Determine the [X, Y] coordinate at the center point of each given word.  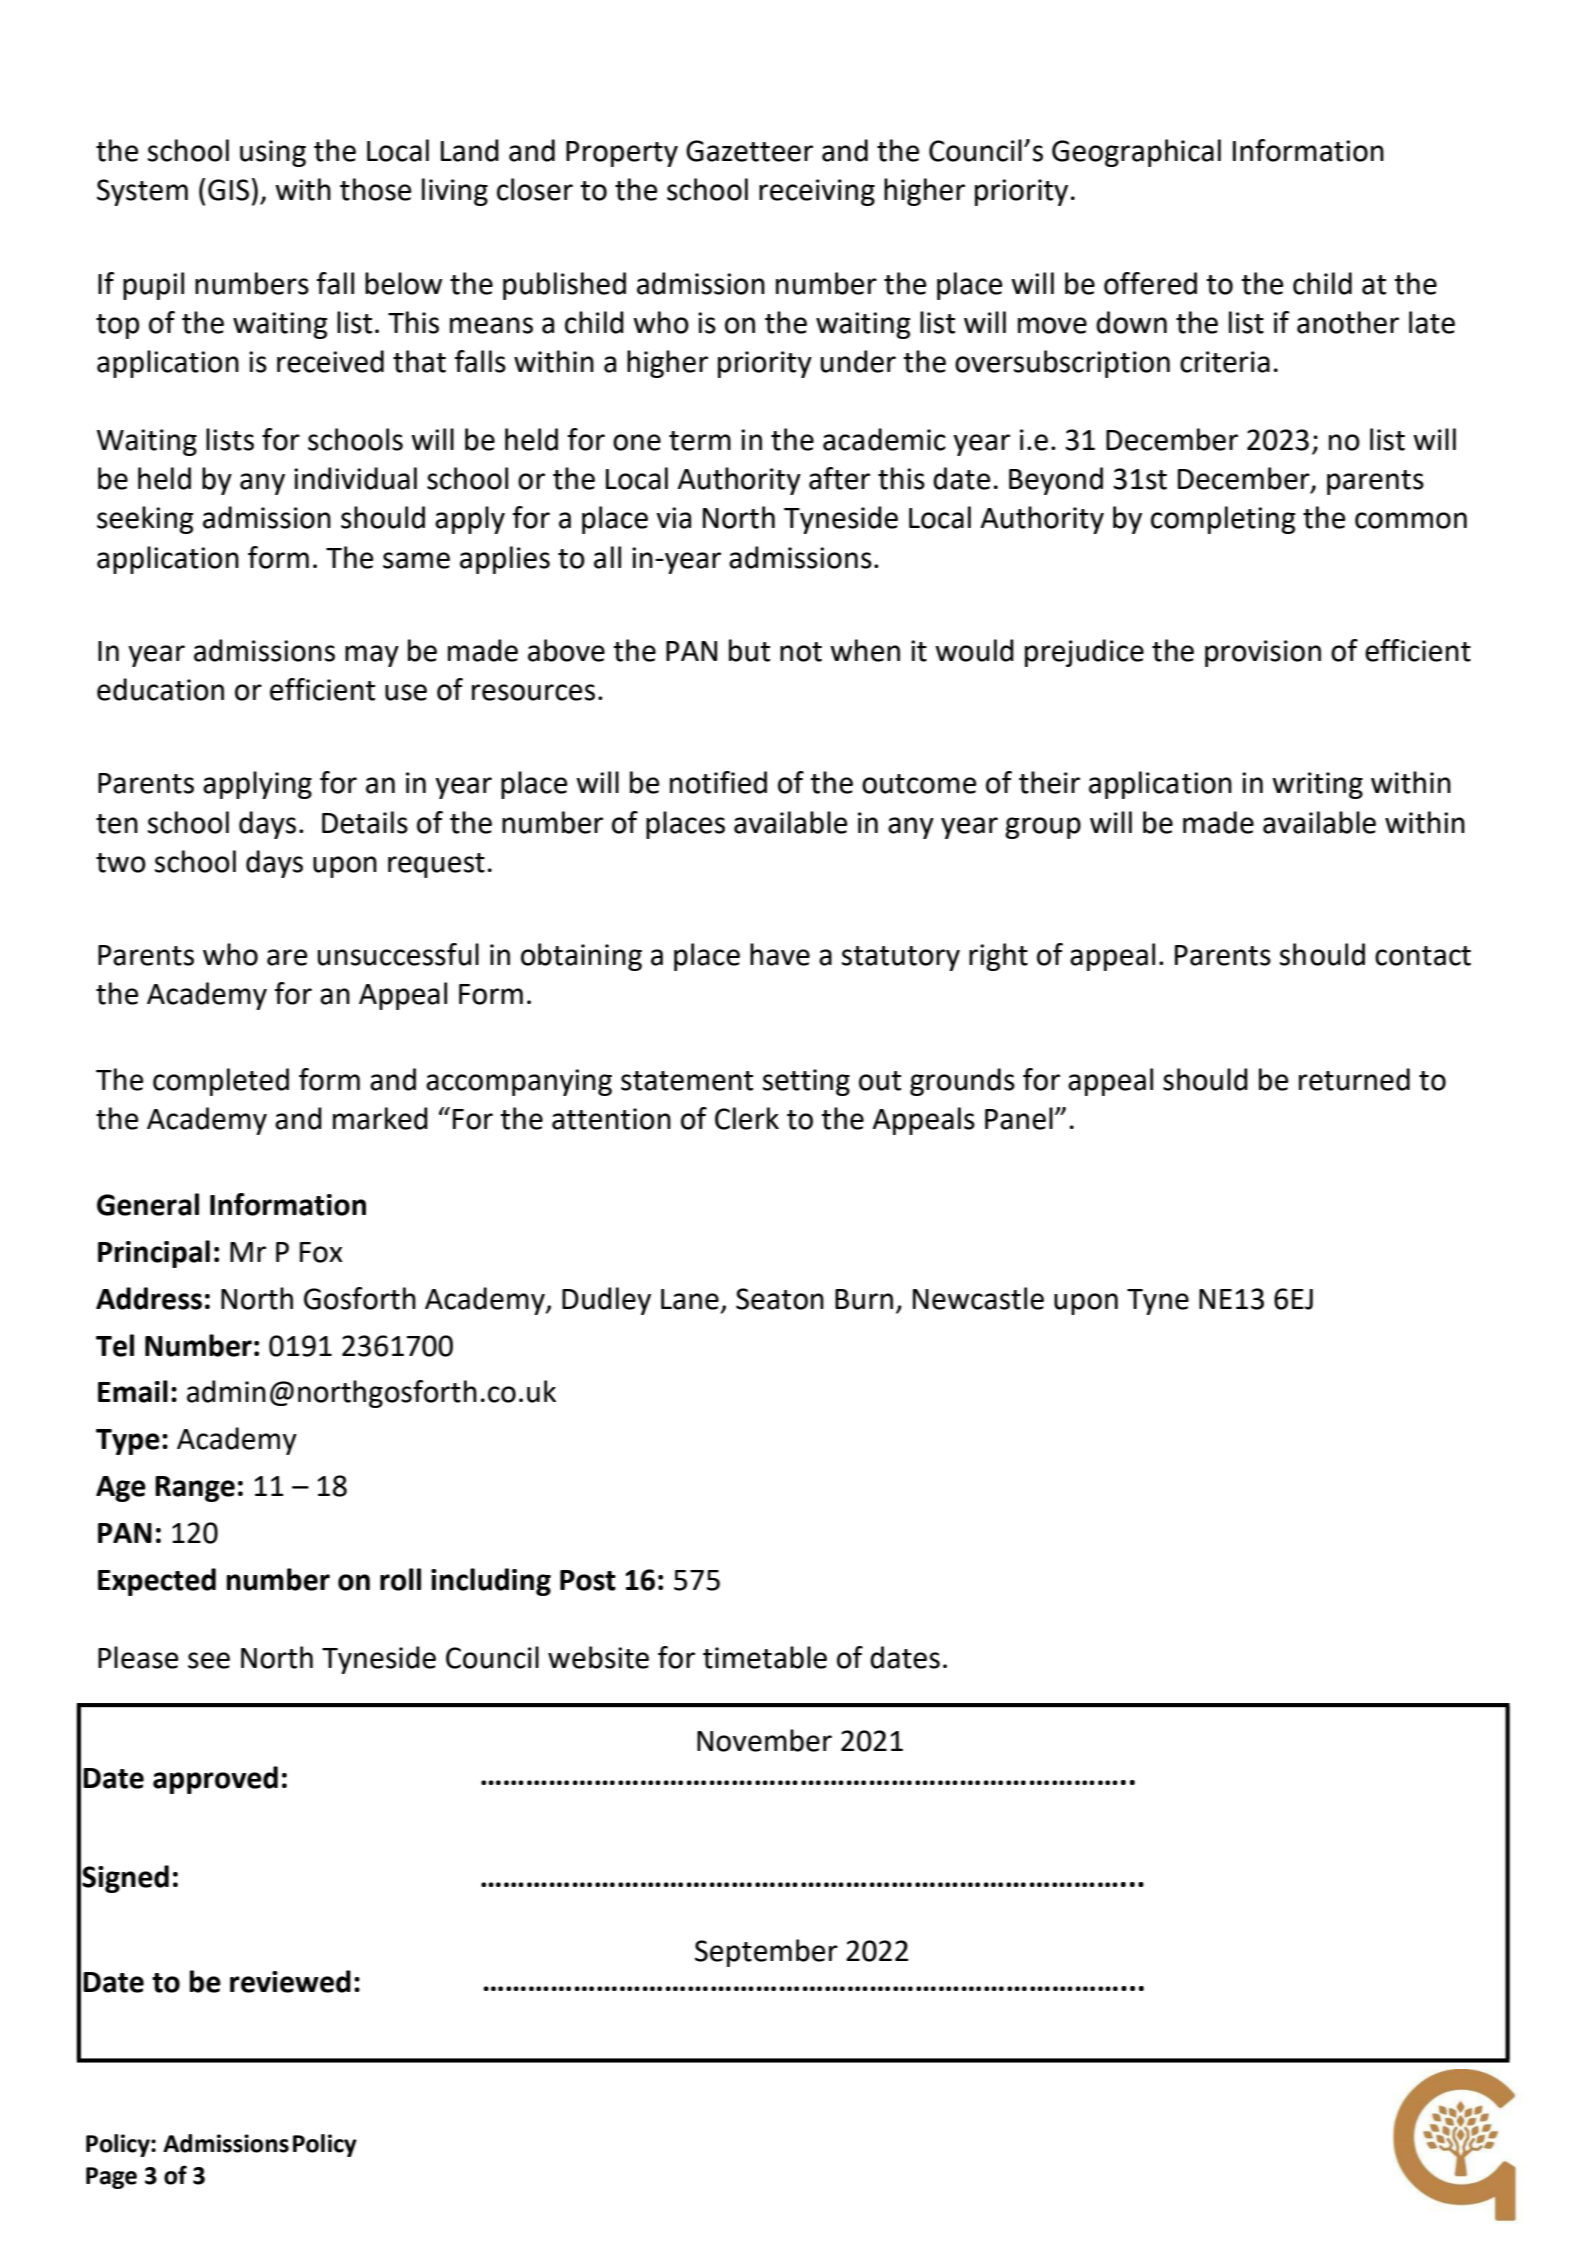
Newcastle [978, 1298]
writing [1317, 785]
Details [365, 822]
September [766, 1953]
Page [111, 2178]
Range [195, 1489]
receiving [817, 192]
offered [1150, 283]
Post [588, 1580]
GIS [228, 190]
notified [718, 782]
